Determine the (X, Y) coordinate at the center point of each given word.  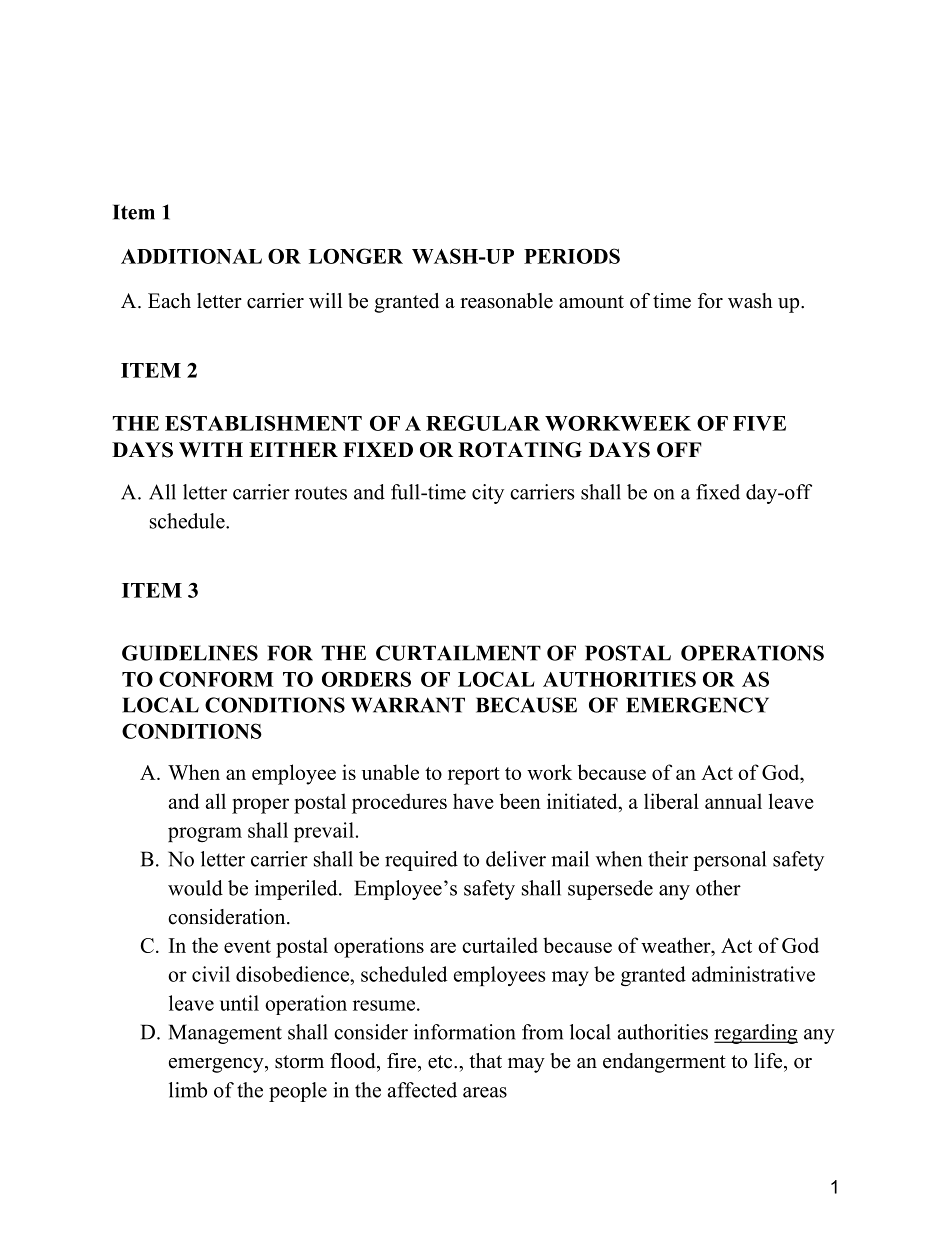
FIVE (759, 423)
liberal (671, 801)
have (473, 801)
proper (260, 806)
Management (225, 1034)
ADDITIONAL (191, 256)
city (488, 494)
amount (591, 302)
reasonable (506, 301)
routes (321, 493)
